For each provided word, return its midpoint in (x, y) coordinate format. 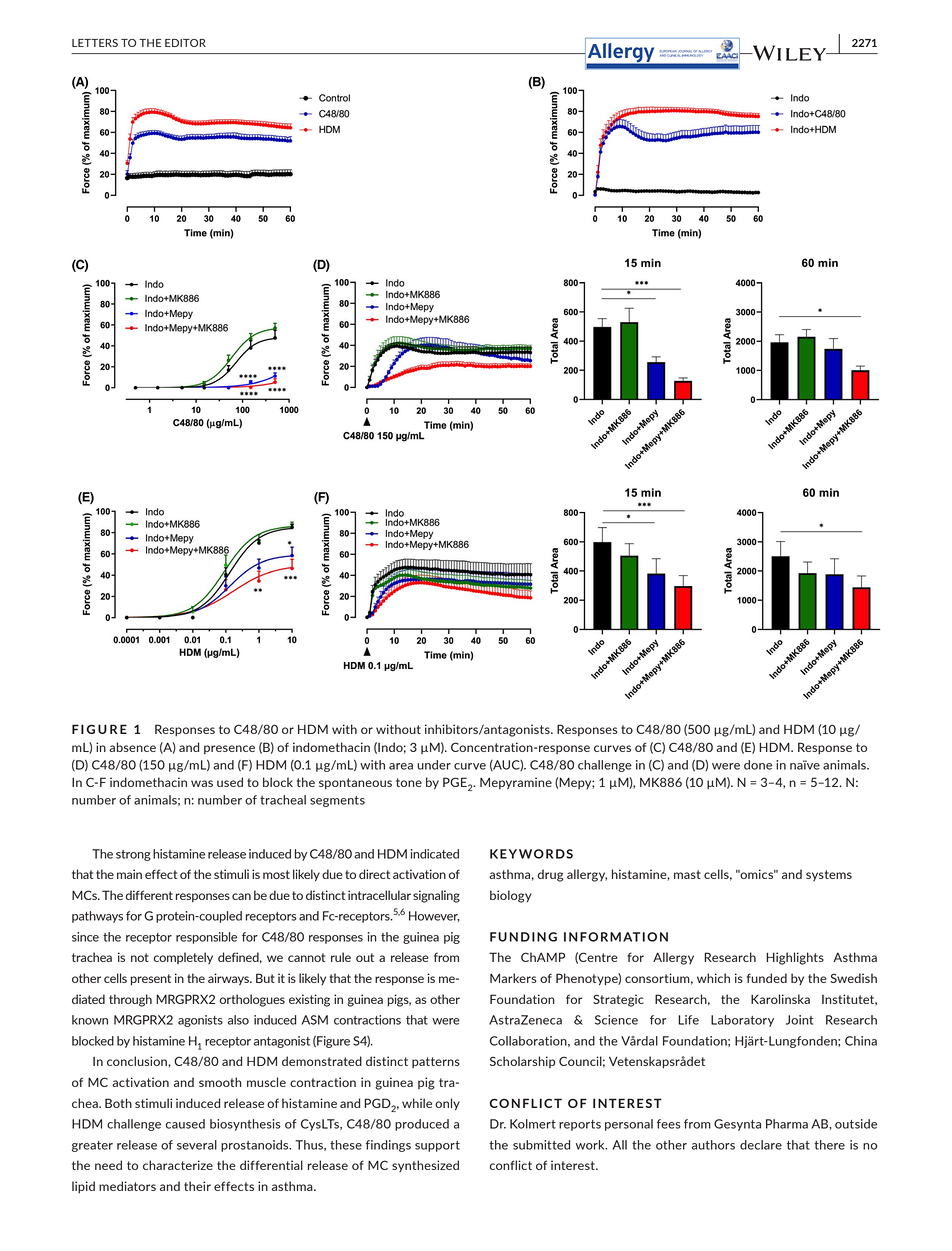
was (202, 783)
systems (829, 875)
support (437, 1146)
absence (132, 747)
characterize (178, 1165)
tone (409, 782)
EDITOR (185, 43)
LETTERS (95, 43)
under (434, 765)
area (401, 766)
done (758, 765)
